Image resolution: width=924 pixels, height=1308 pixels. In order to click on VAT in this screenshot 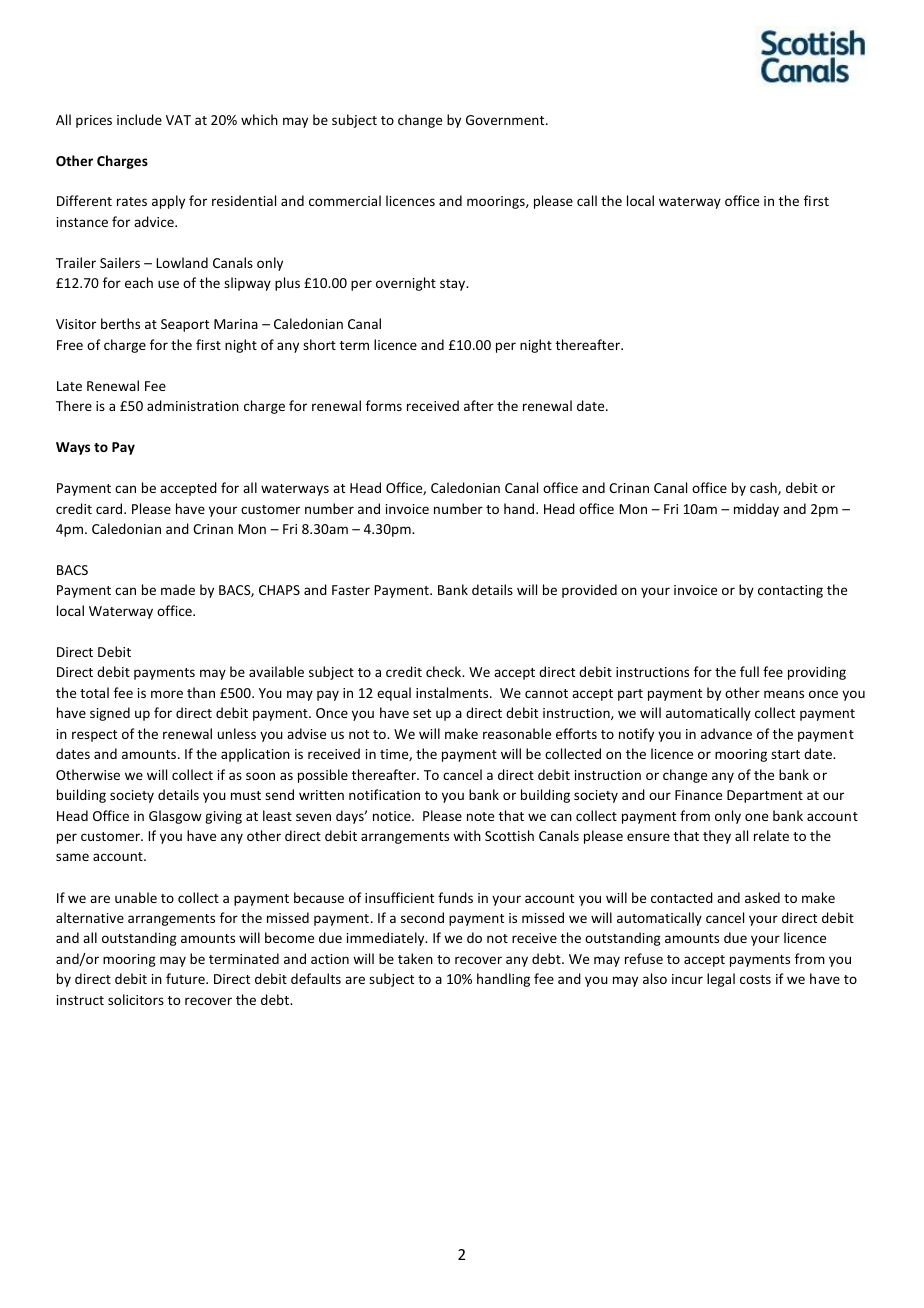, I will do `click(178, 120)`.
